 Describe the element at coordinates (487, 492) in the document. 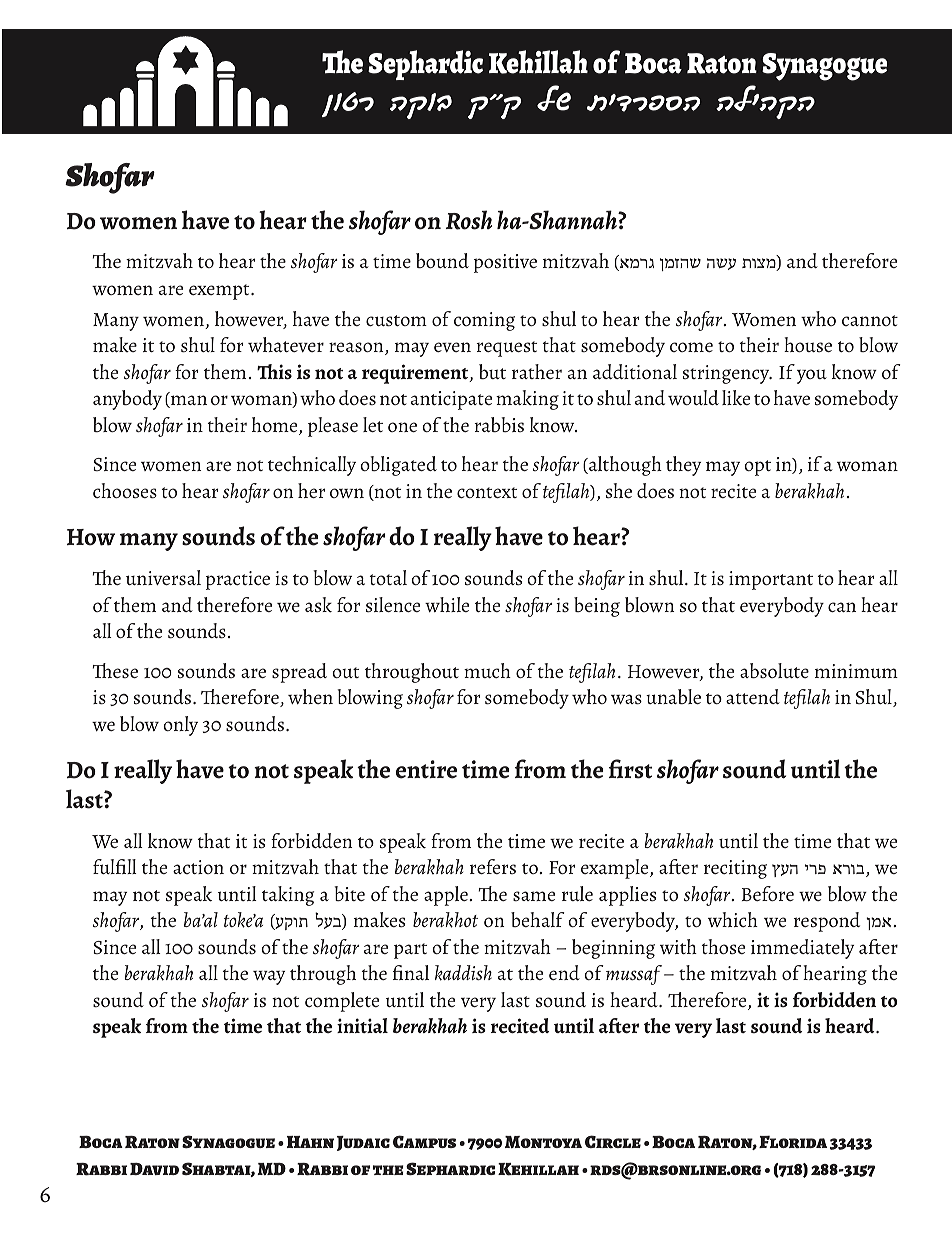

I see `context` at that location.
